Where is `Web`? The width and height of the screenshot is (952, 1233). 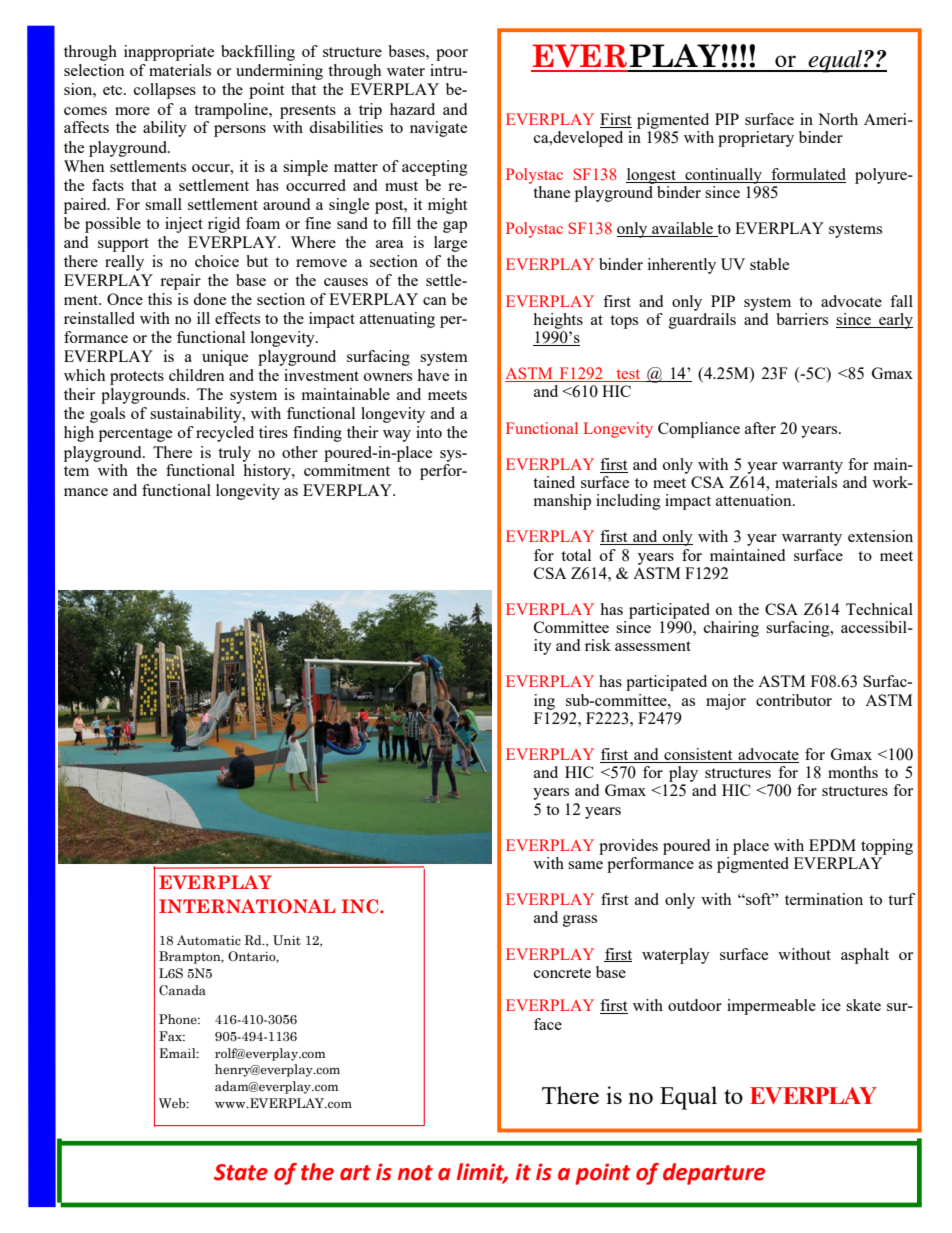 Web is located at coordinates (173, 1103).
